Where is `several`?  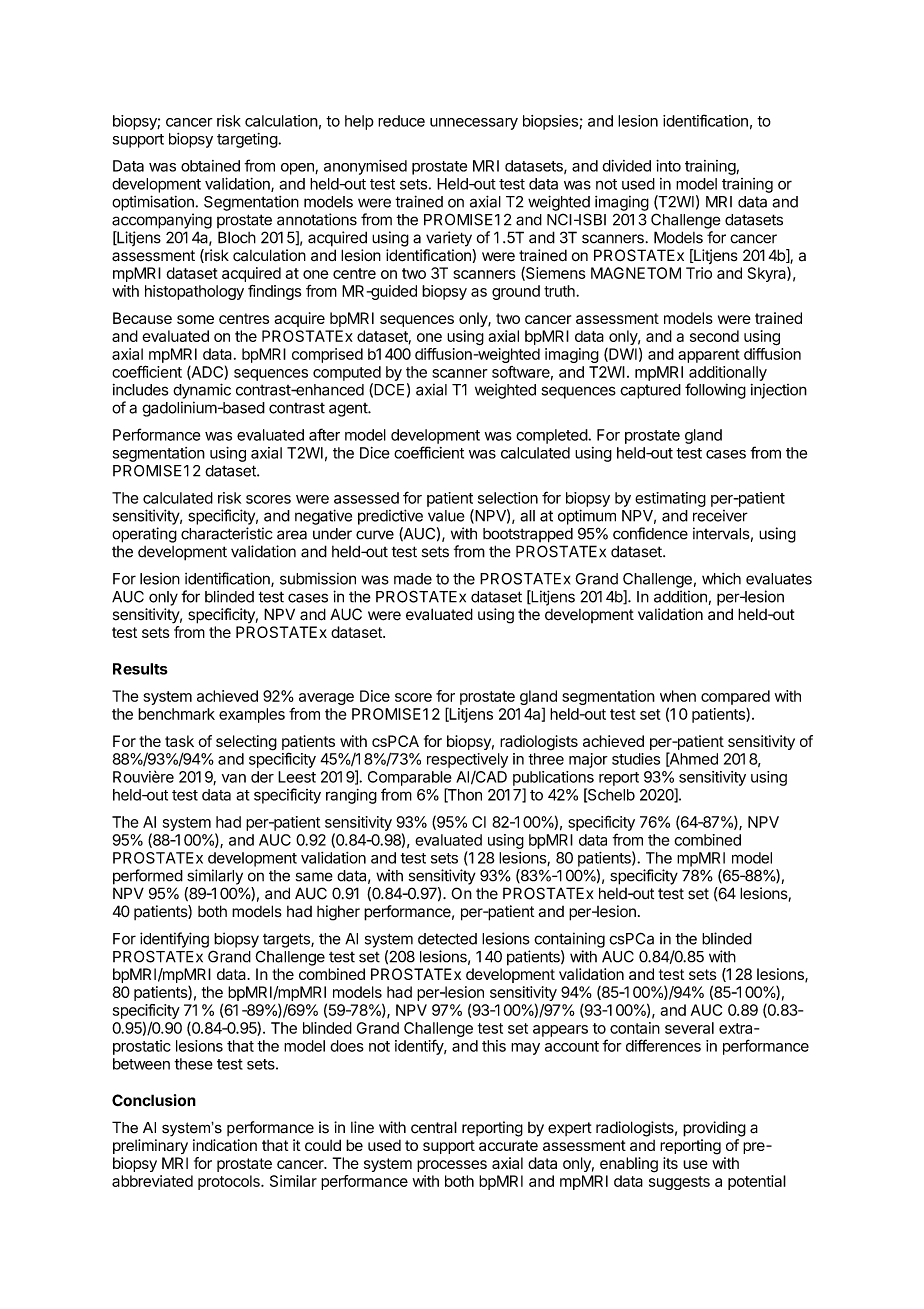
several is located at coordinates (689, 1028).
